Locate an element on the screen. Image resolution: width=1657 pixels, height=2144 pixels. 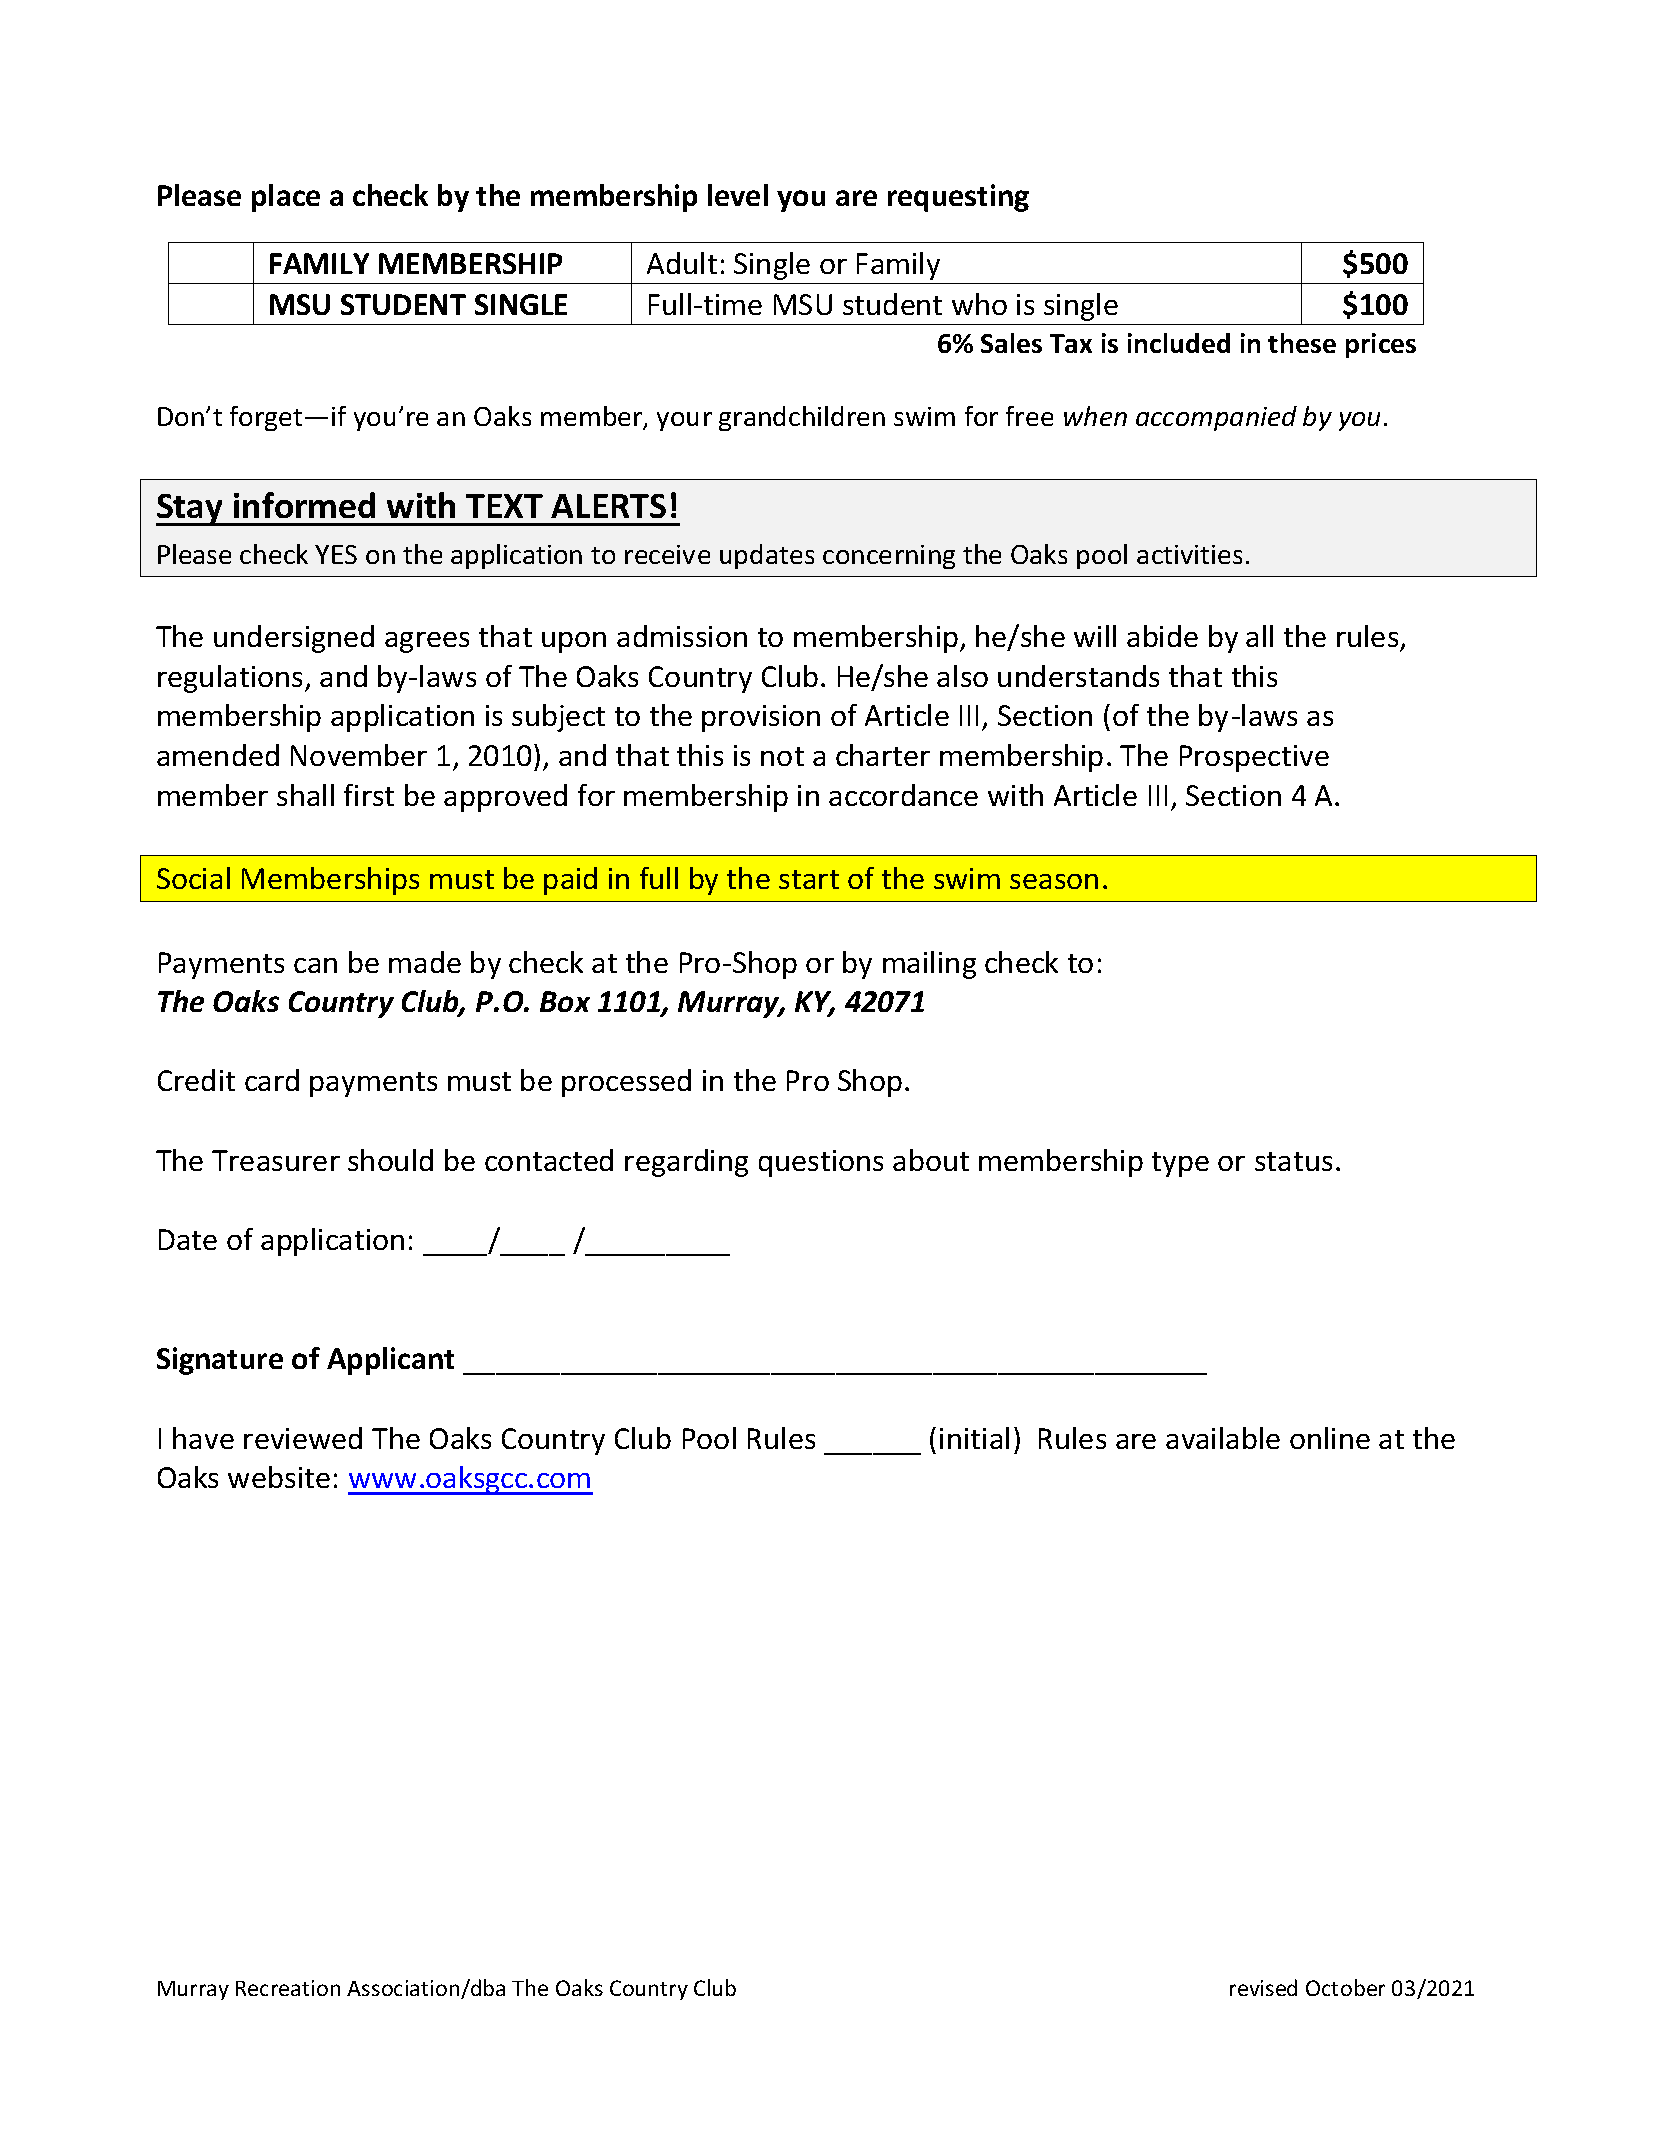
not is located at coordinates (782, 756).
